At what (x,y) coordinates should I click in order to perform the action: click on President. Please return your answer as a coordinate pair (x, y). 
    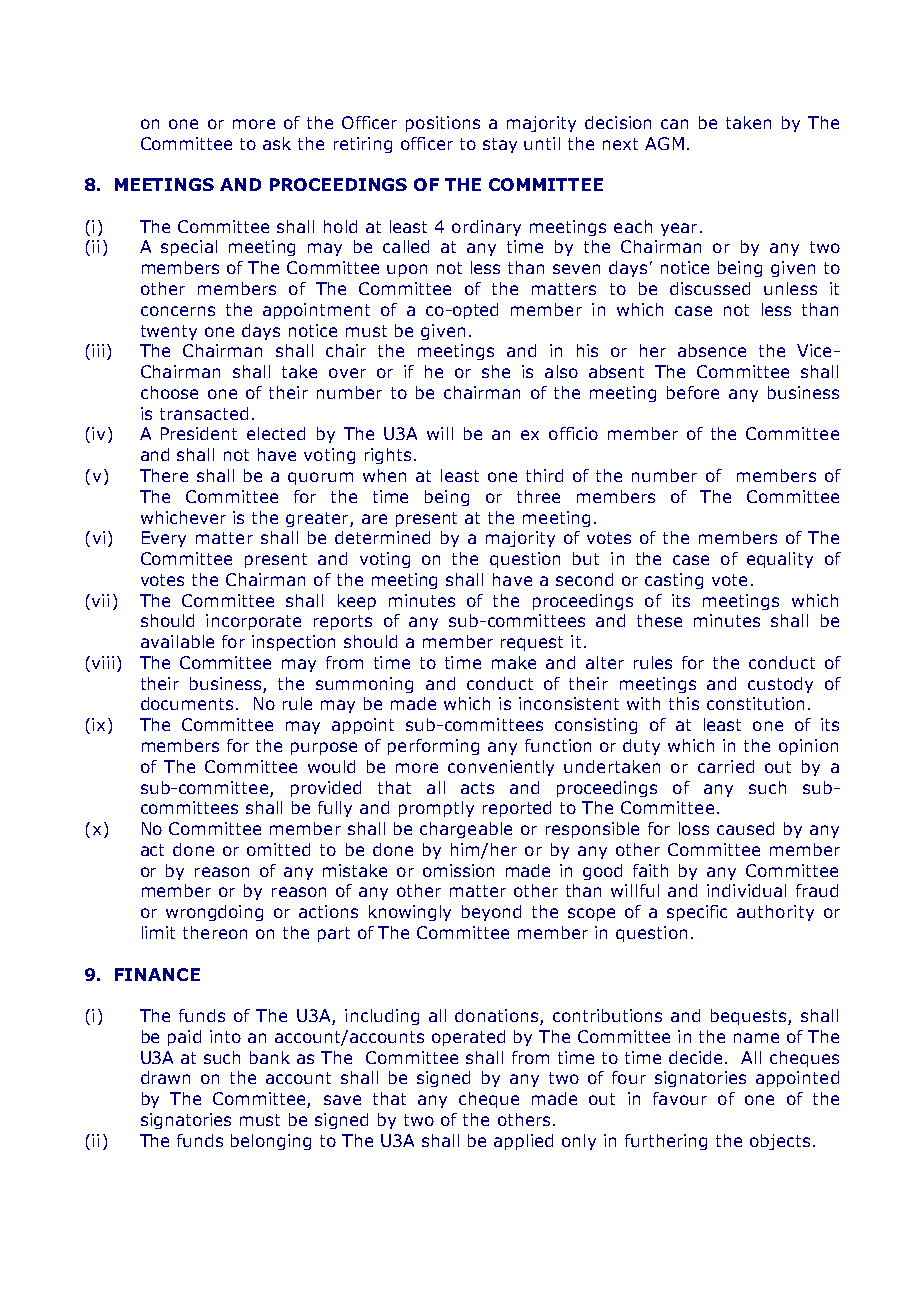
    Looking at the image, I should click on (199, 433).
